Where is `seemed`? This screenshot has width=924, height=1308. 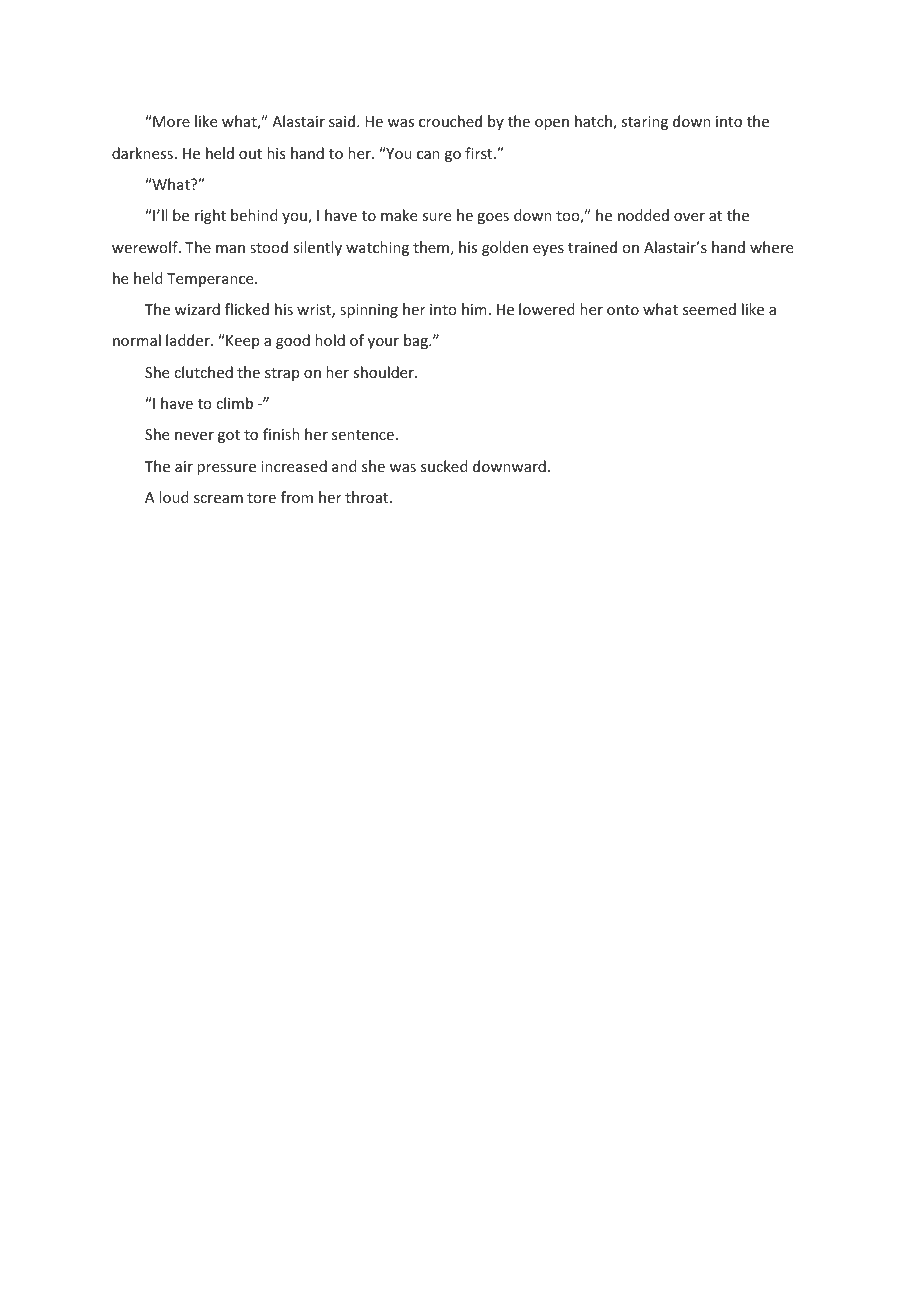 seemed is located at coordinates (709, 309).
